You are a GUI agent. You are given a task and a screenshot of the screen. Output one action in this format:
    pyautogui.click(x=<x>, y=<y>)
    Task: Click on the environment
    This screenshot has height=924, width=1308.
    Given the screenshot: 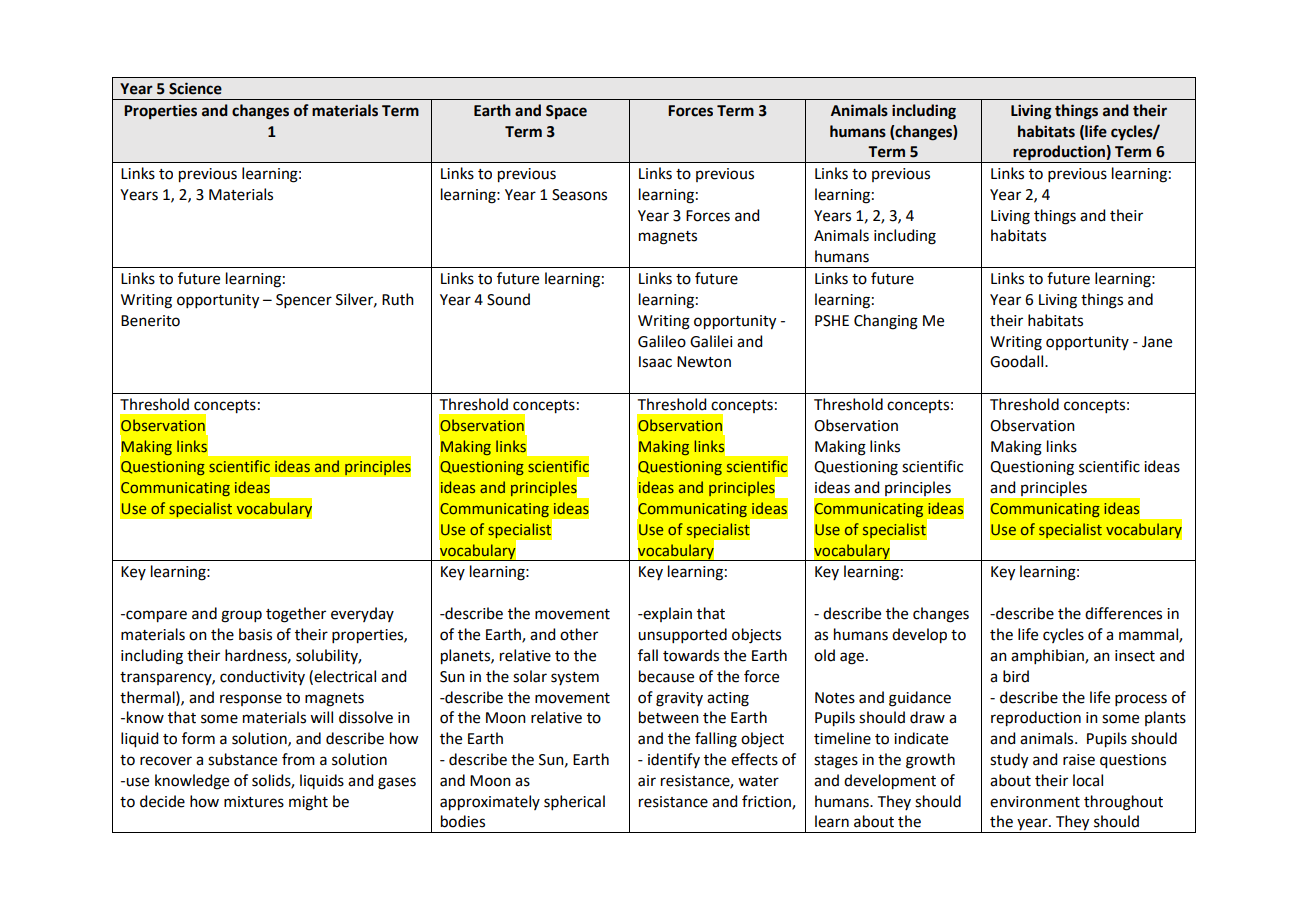 What is the action you would take?
    pyautogui.click(x=1035, y=802)
